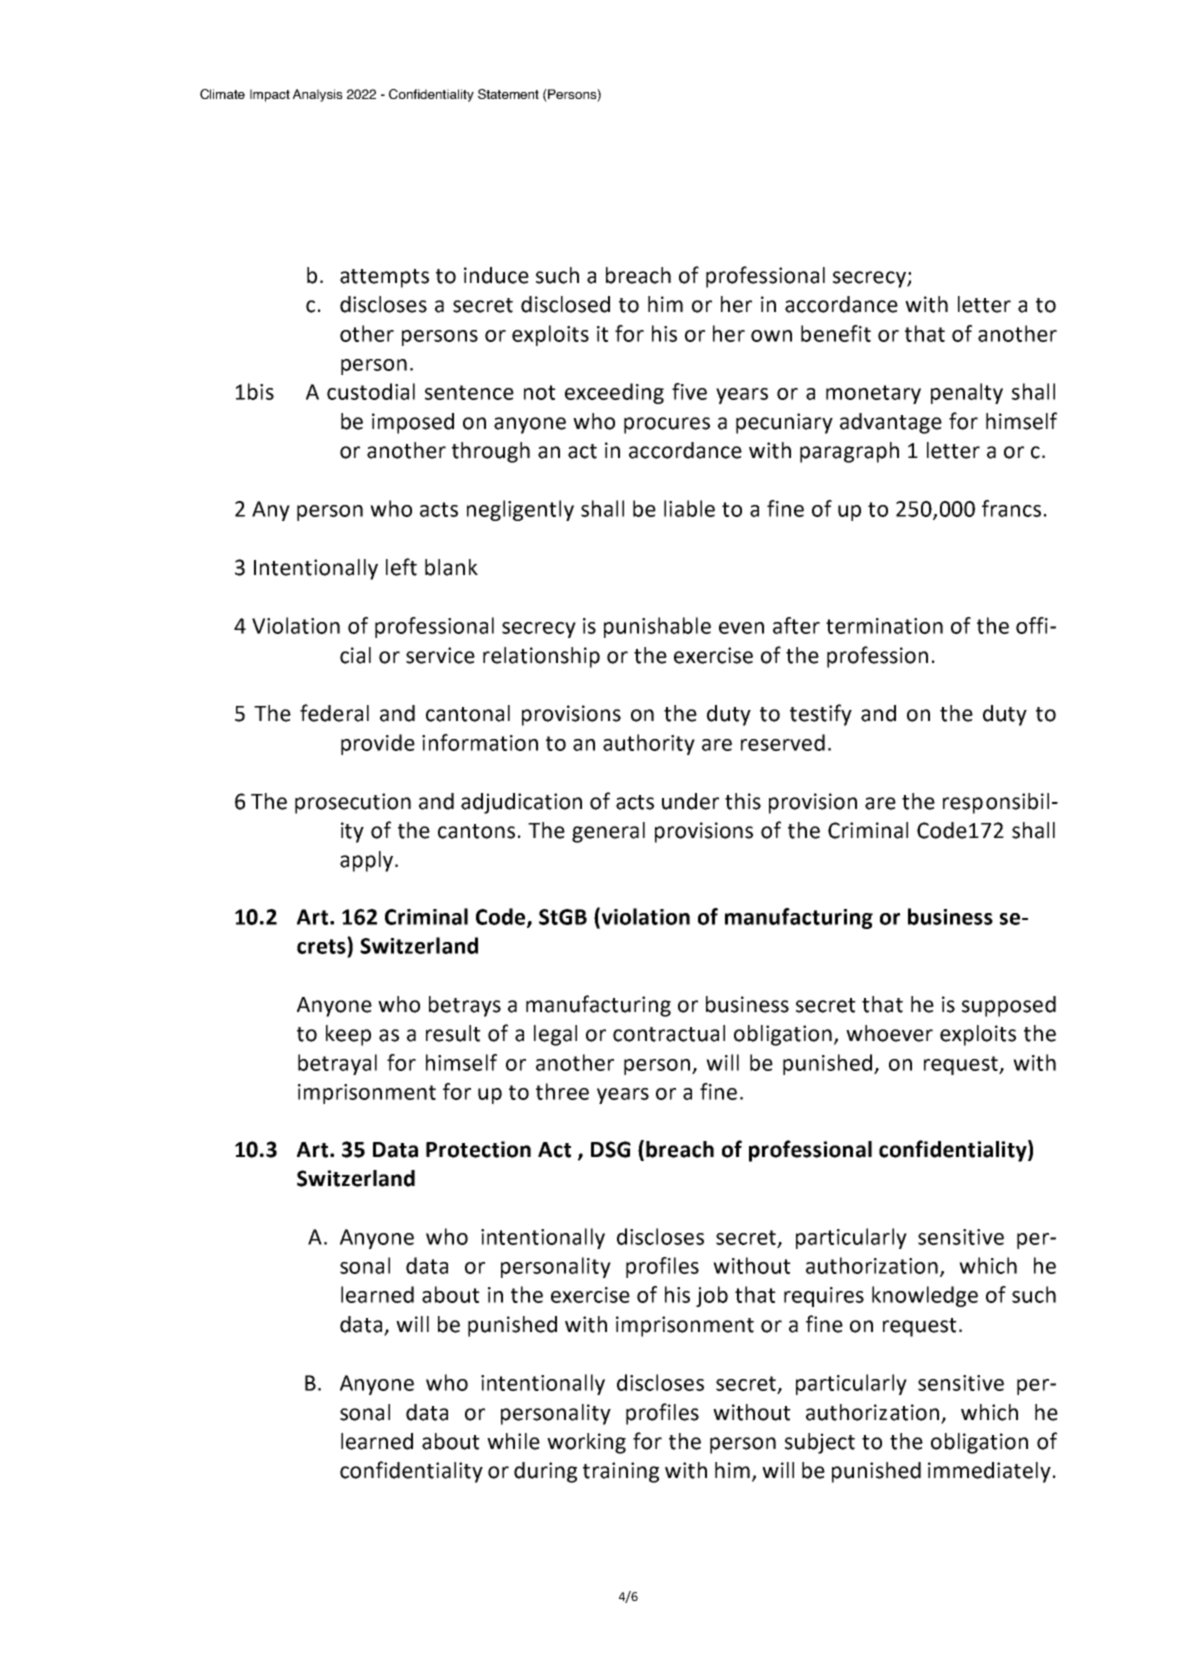 The height and width of the page is (1679, 1187). What do you see at coordinates (657, 627) in the page?
I see `punishable` at bounding box center [657, 627].
